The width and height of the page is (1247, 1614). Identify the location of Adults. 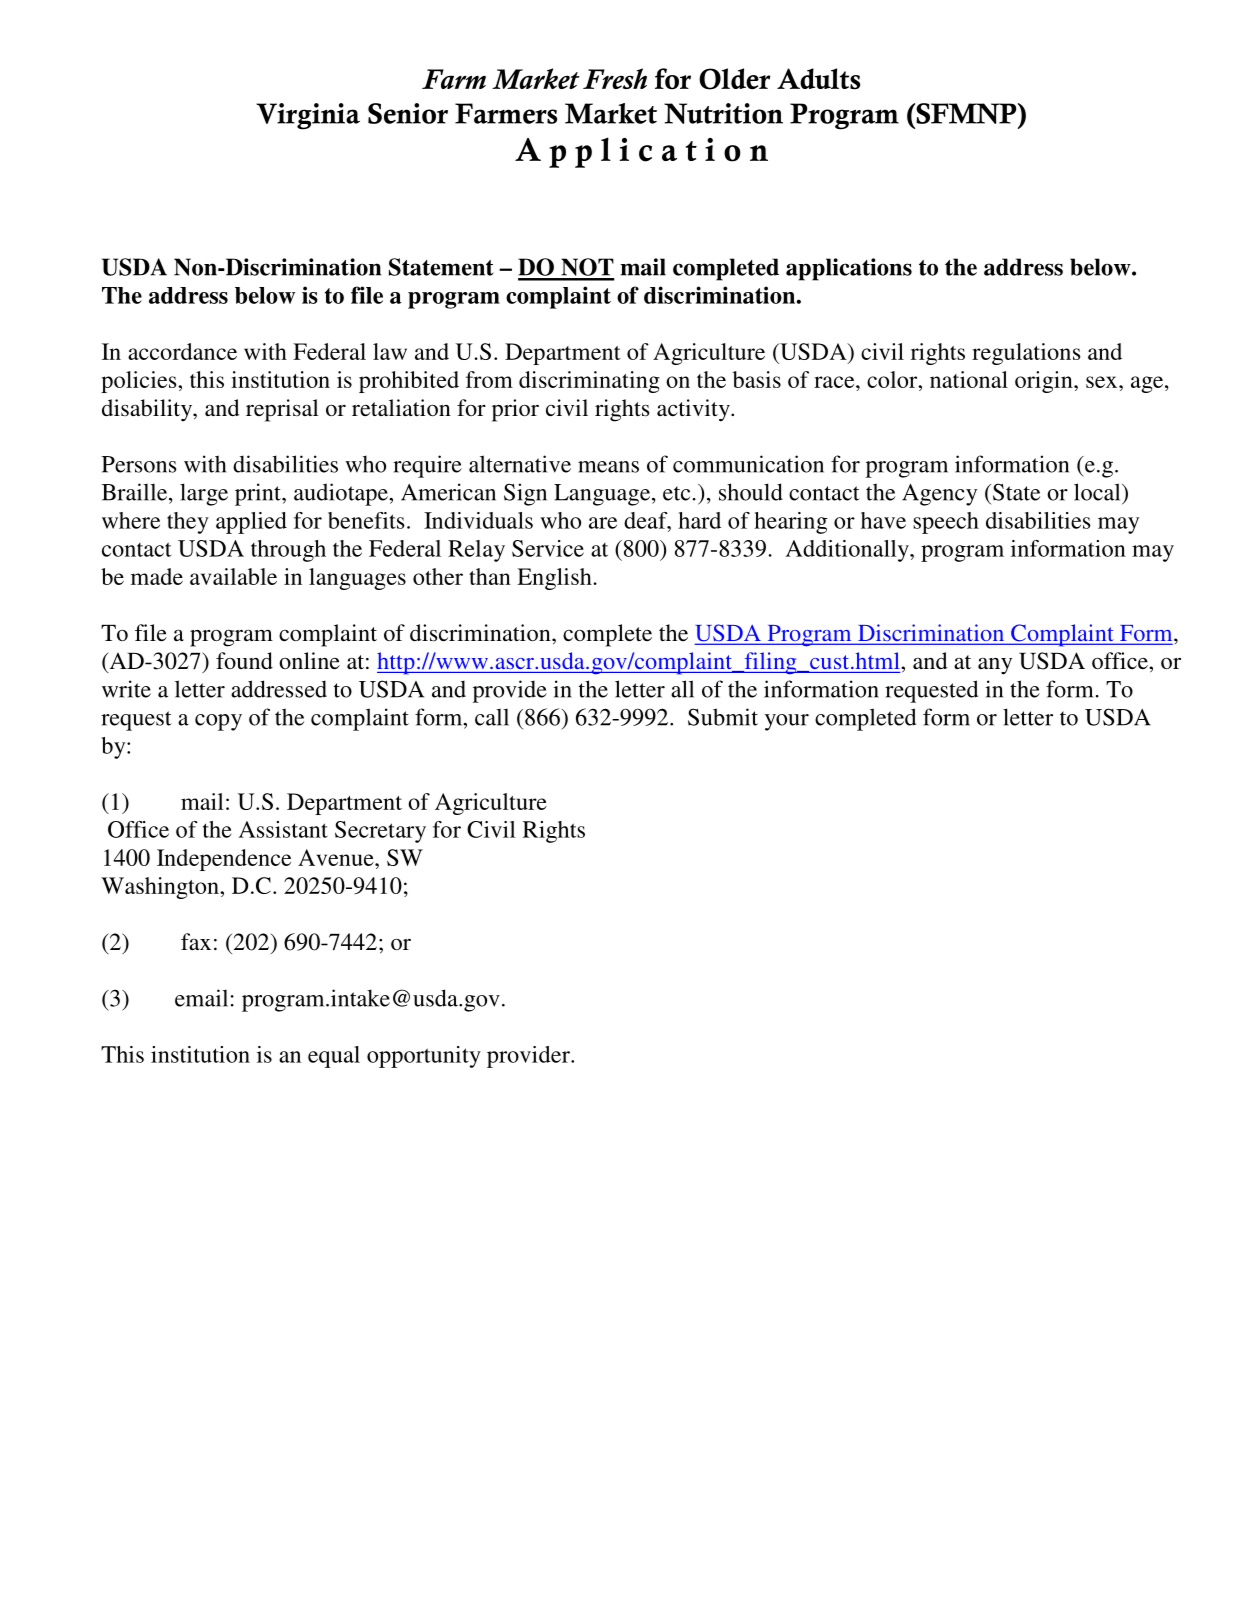
(818, 79).
